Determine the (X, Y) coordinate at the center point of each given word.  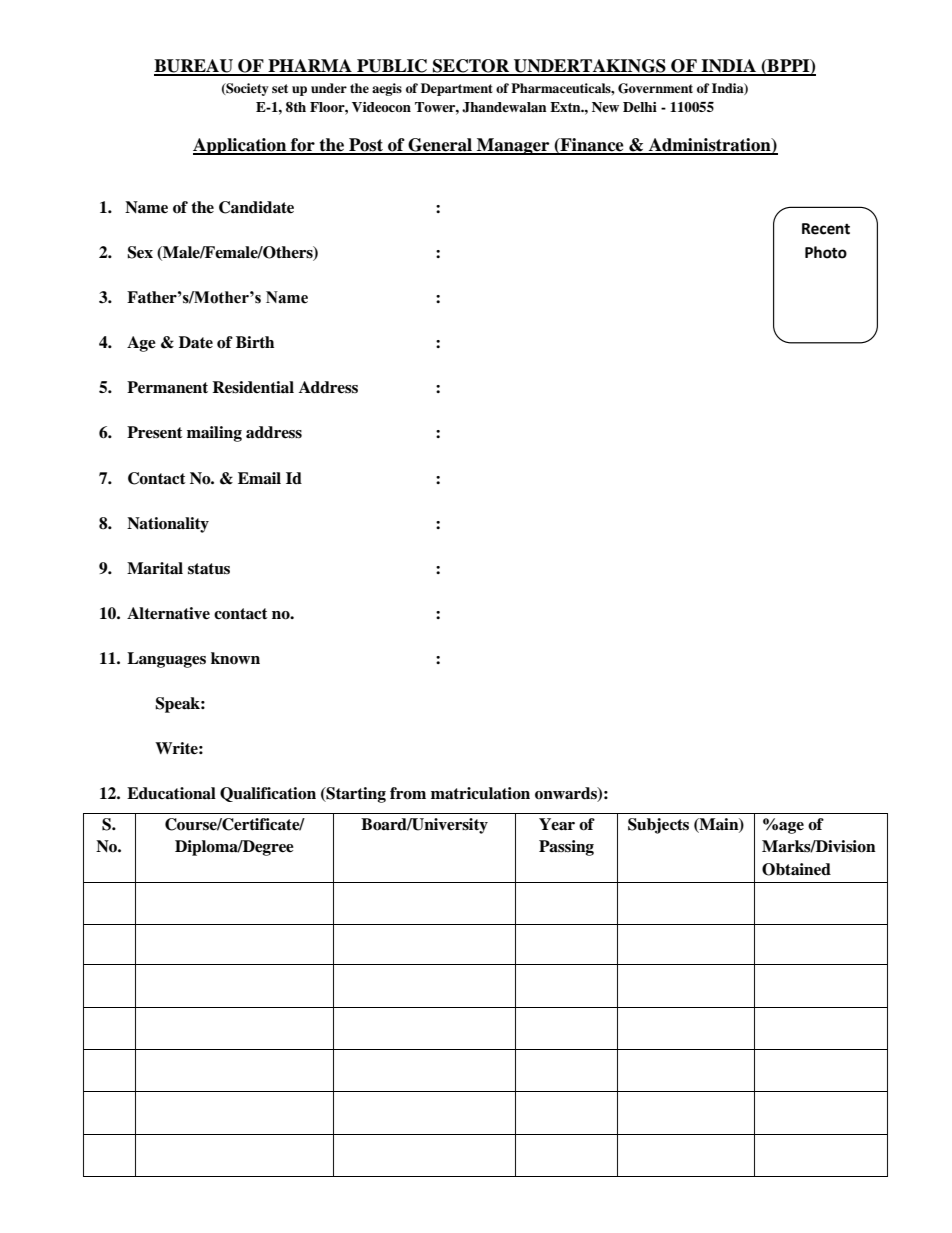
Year (557, 824)
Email (259, 478)
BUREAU (194, 67)
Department (457, 89)
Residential (253, 387)
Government (655, 88)
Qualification (268, 794)
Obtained (796, 869)
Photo (826, 252)
